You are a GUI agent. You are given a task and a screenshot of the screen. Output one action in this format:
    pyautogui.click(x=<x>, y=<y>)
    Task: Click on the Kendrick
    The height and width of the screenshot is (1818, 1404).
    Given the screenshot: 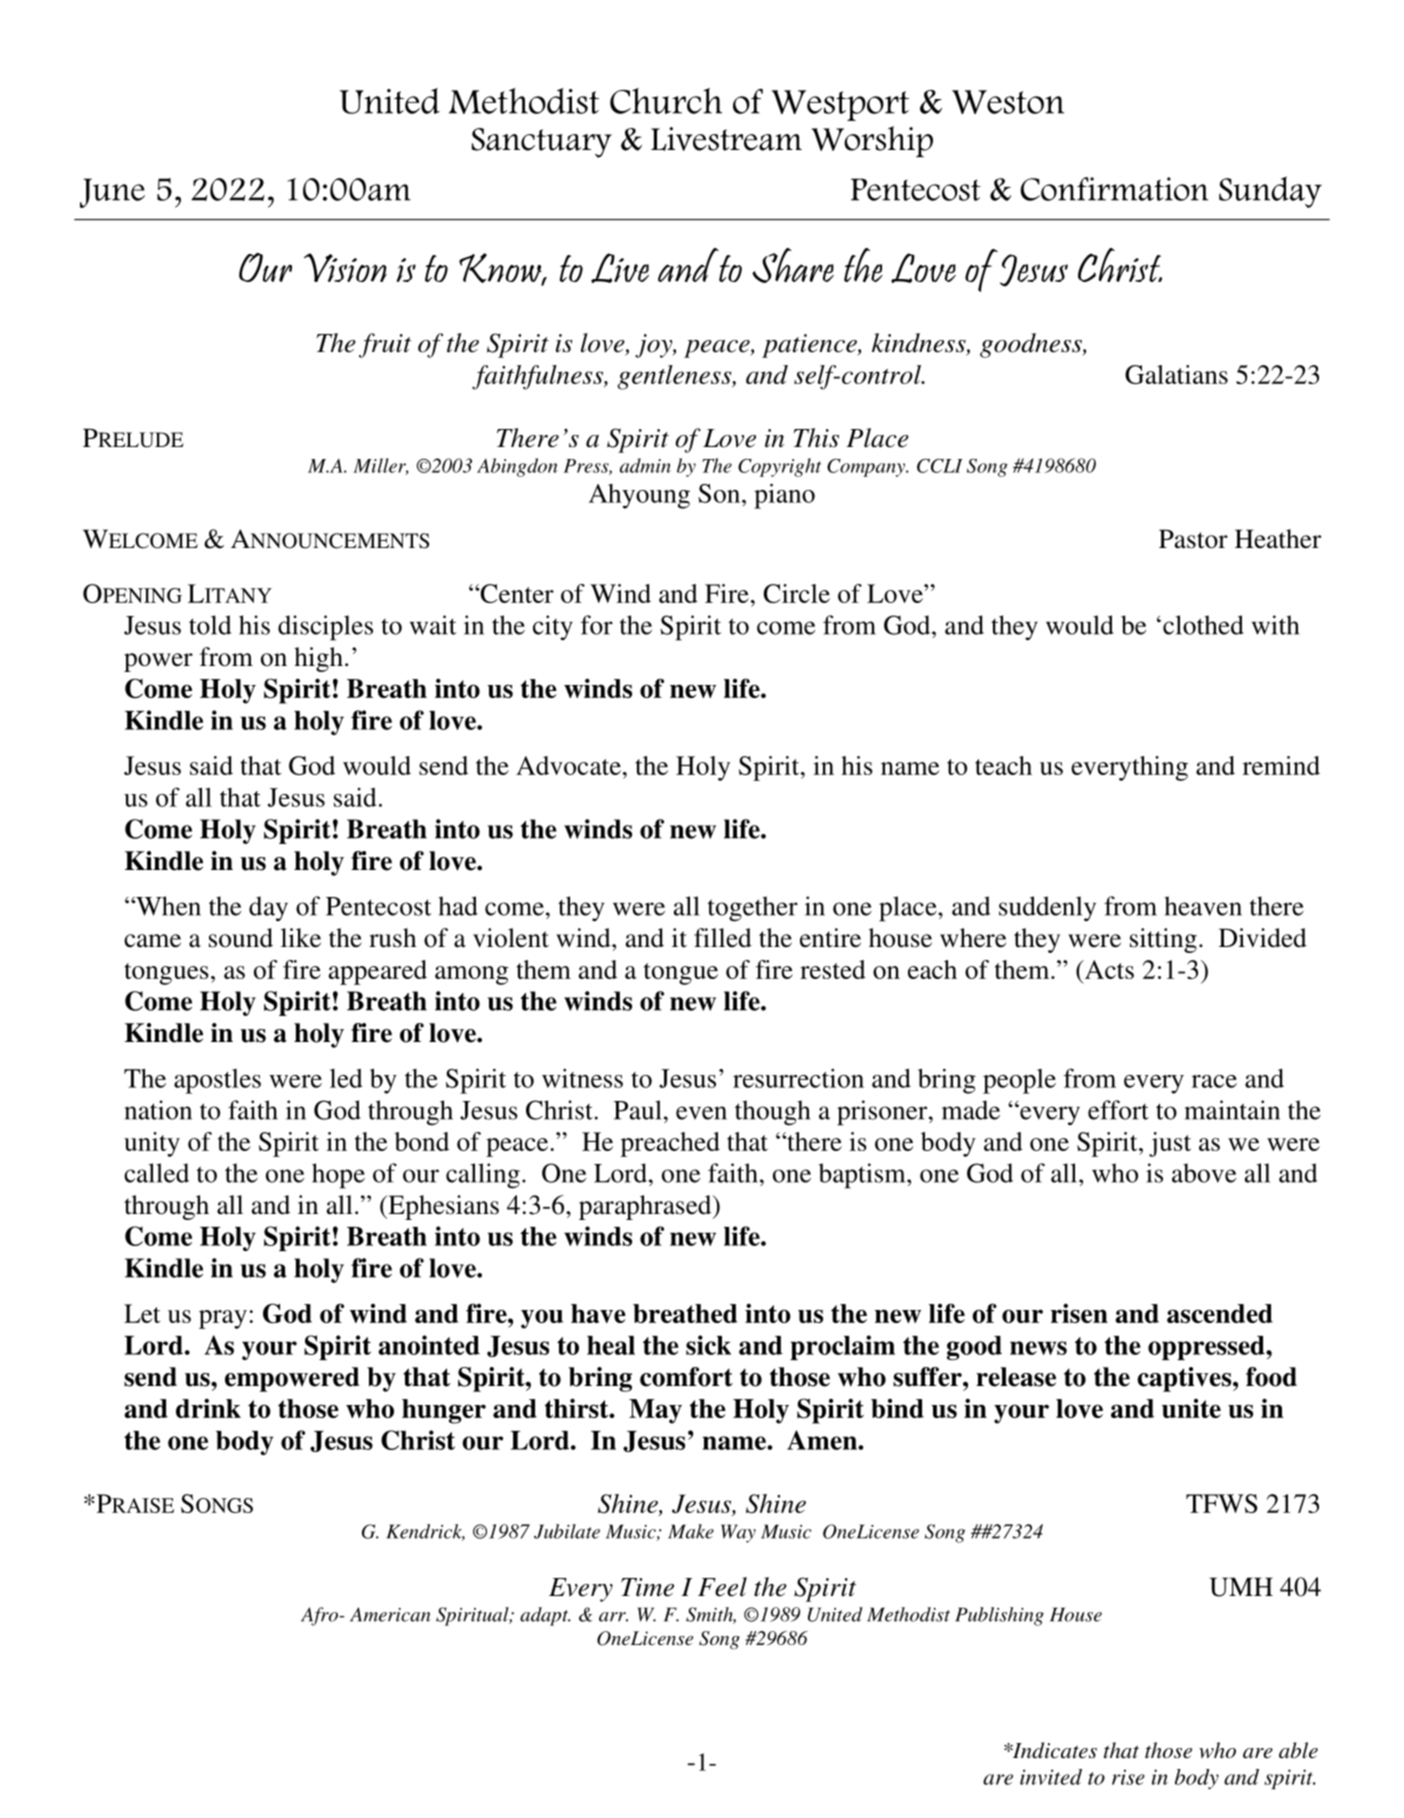 What is the action you would take?
    pyautogui.click(x=425, y=1532)
